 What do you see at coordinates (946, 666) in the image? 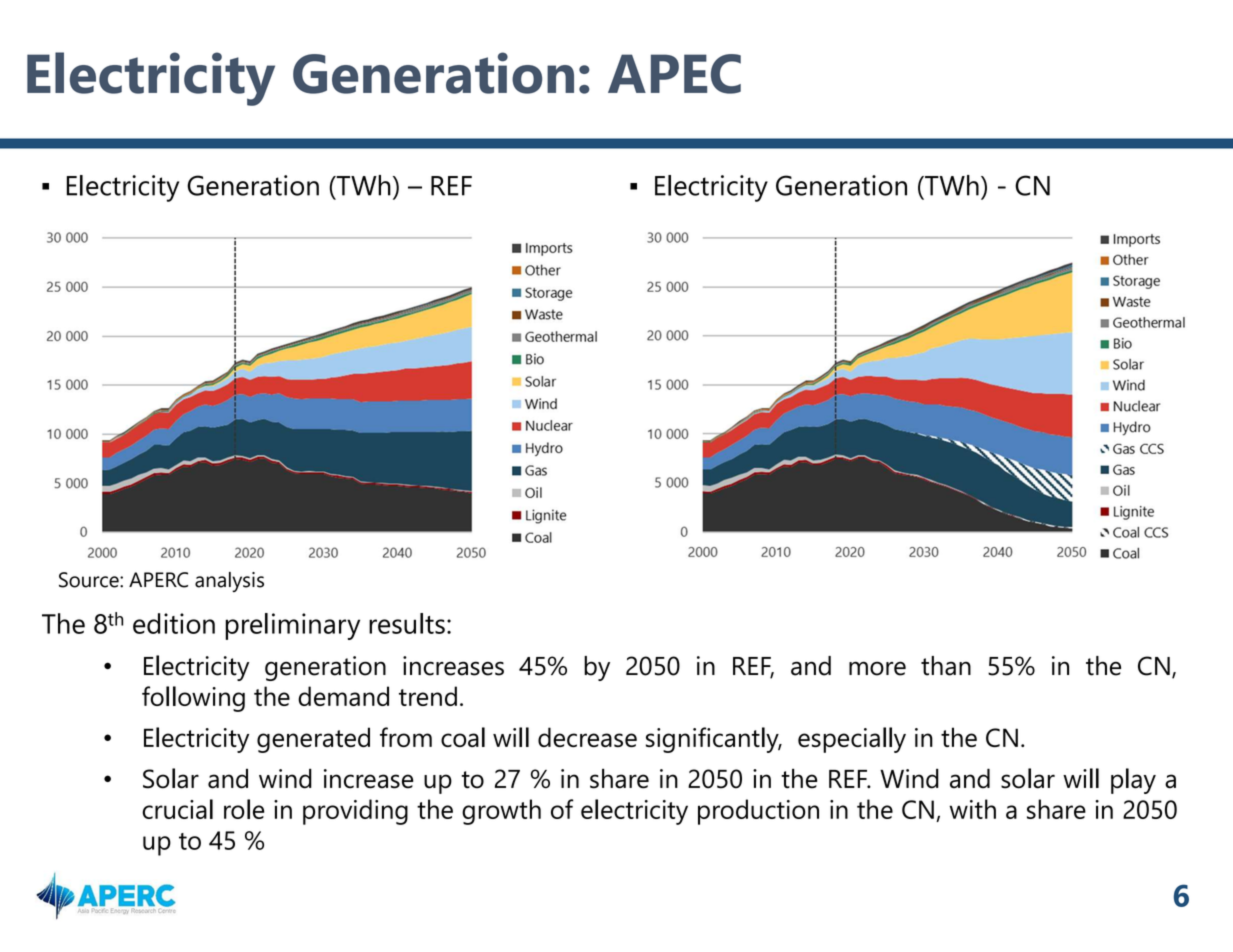
I see `than` at bounding box center [946, 666].
